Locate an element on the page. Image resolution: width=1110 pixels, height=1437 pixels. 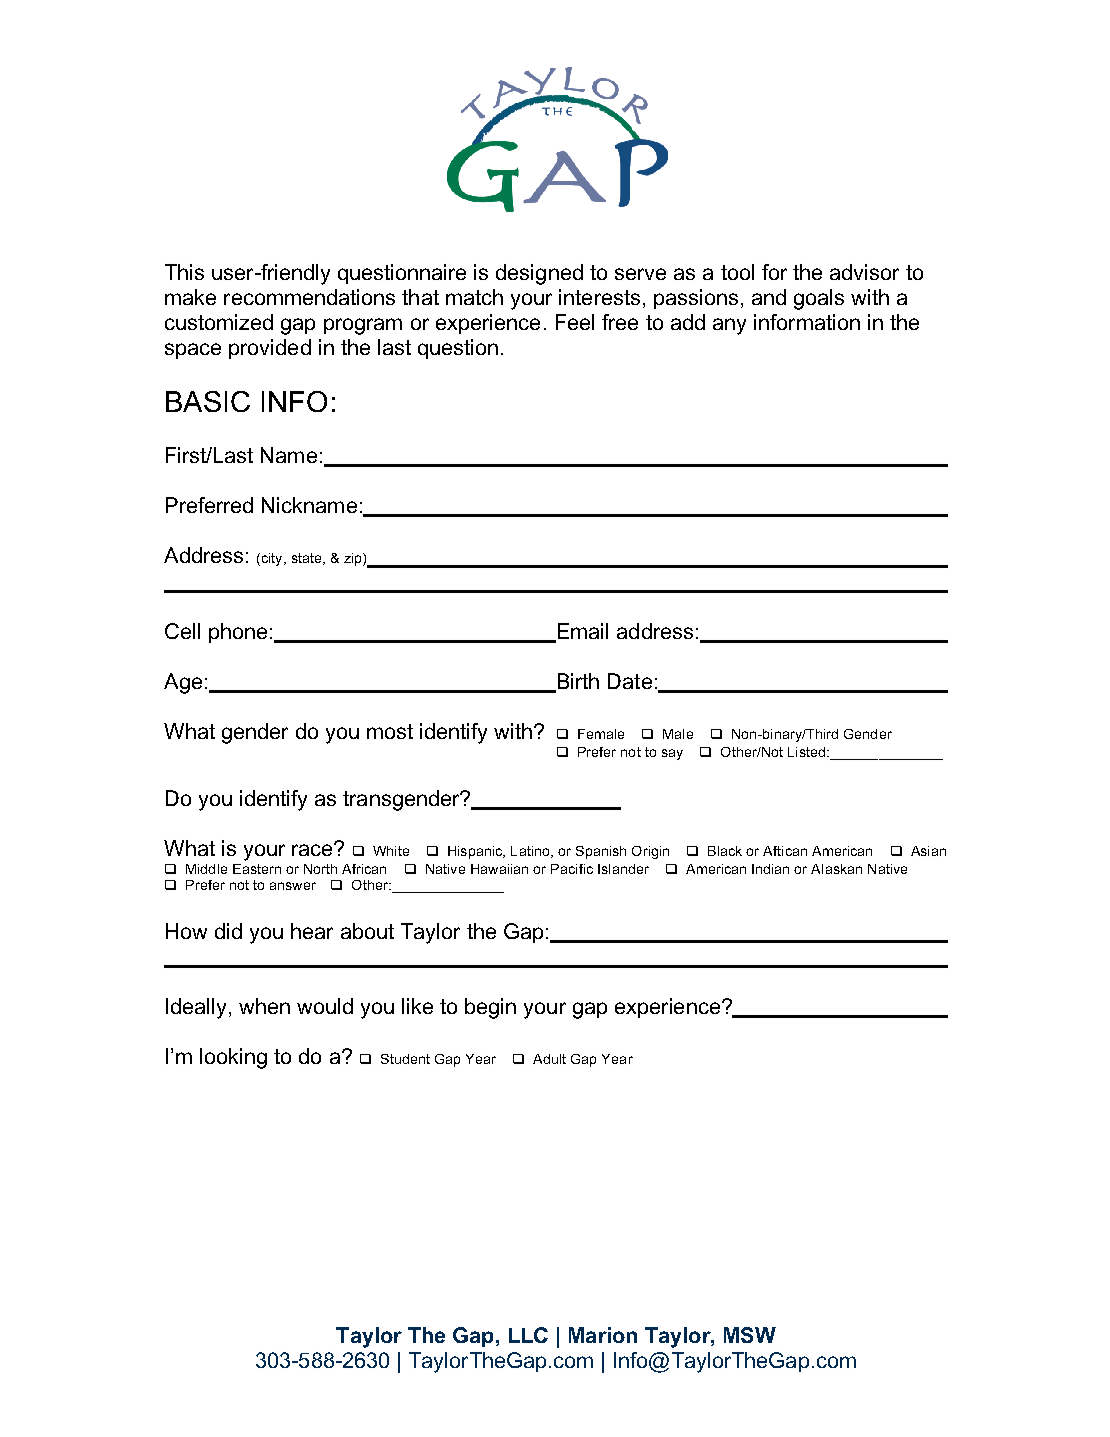
phone is located at coordinates (238, 633).
